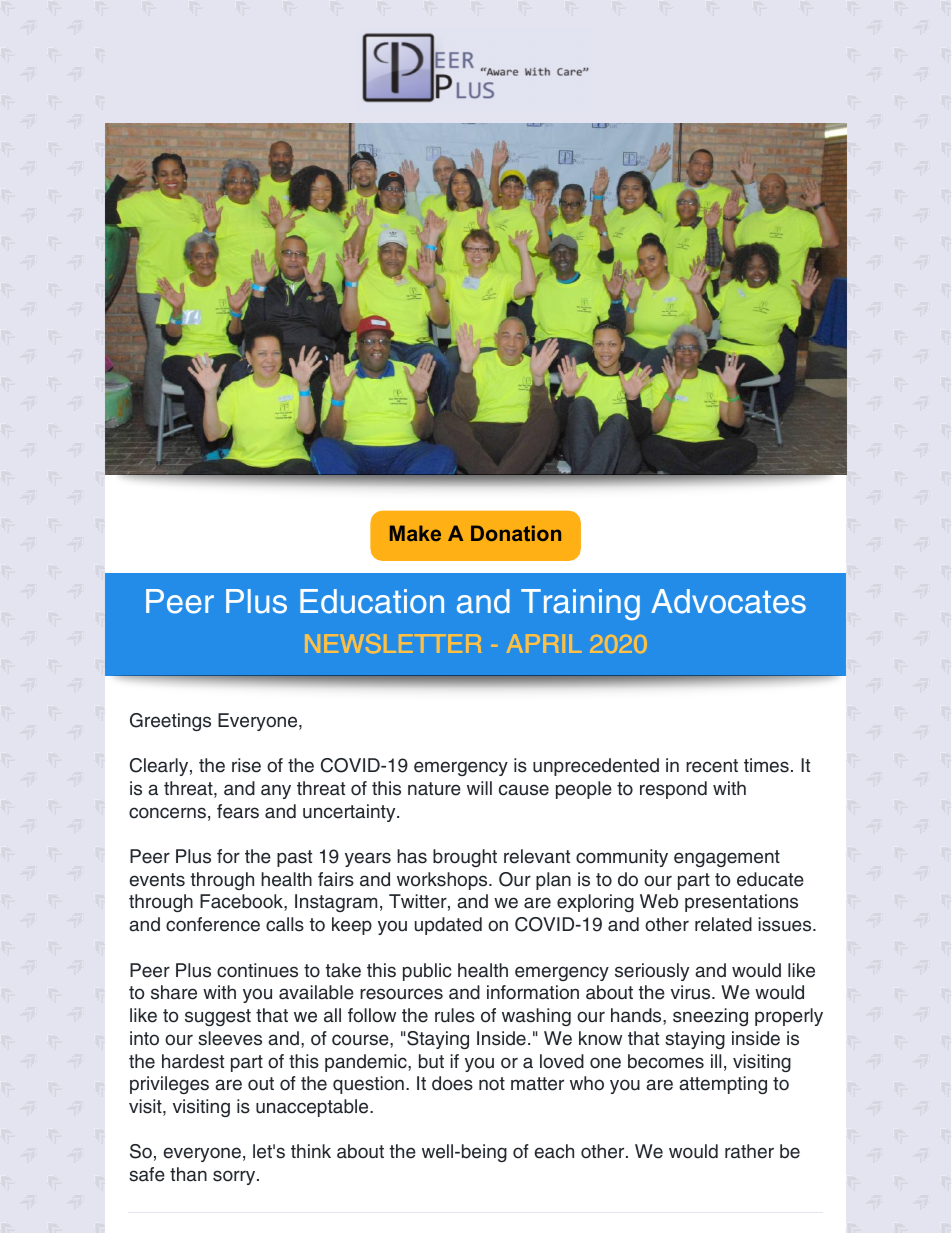 The width and height of the screenshot is (952, 1233). Describe the element at coordinates (728, 601) in the screenshot. I see `Advocates` at that location.
